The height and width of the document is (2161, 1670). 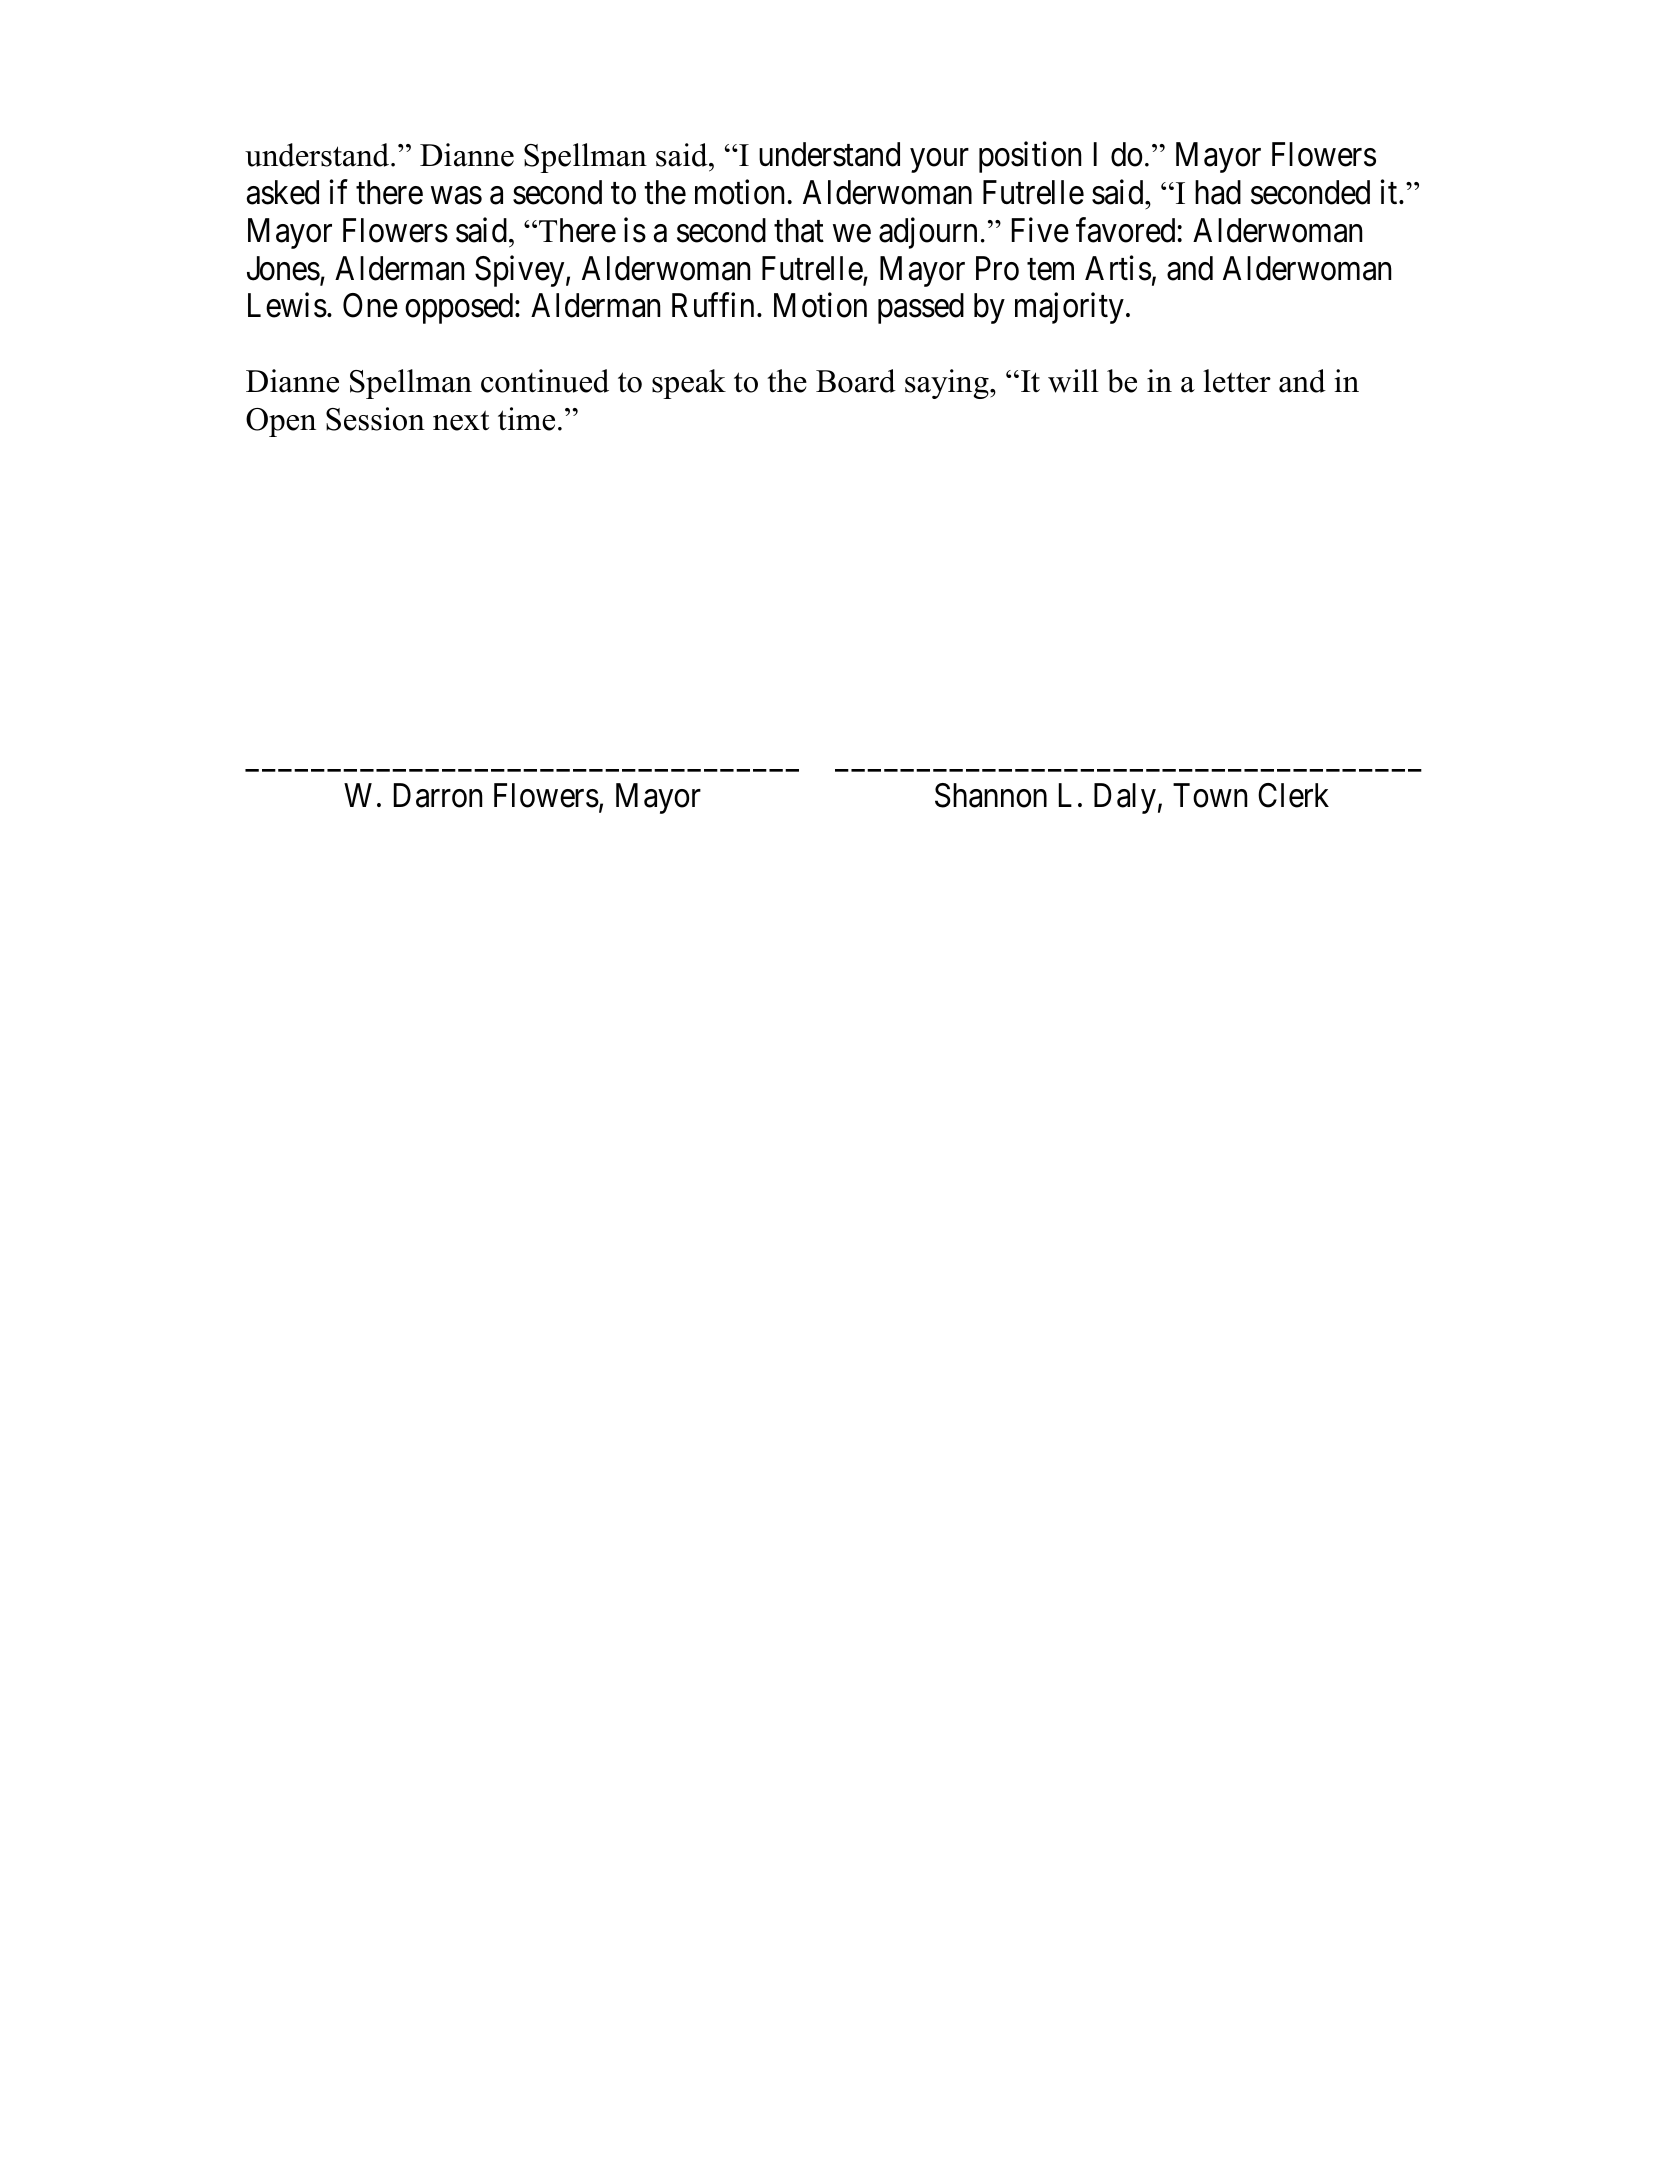 What do you see at coordinates (1210, 795) in the document?
I see `Town` at bounding box center [1210, 795].
